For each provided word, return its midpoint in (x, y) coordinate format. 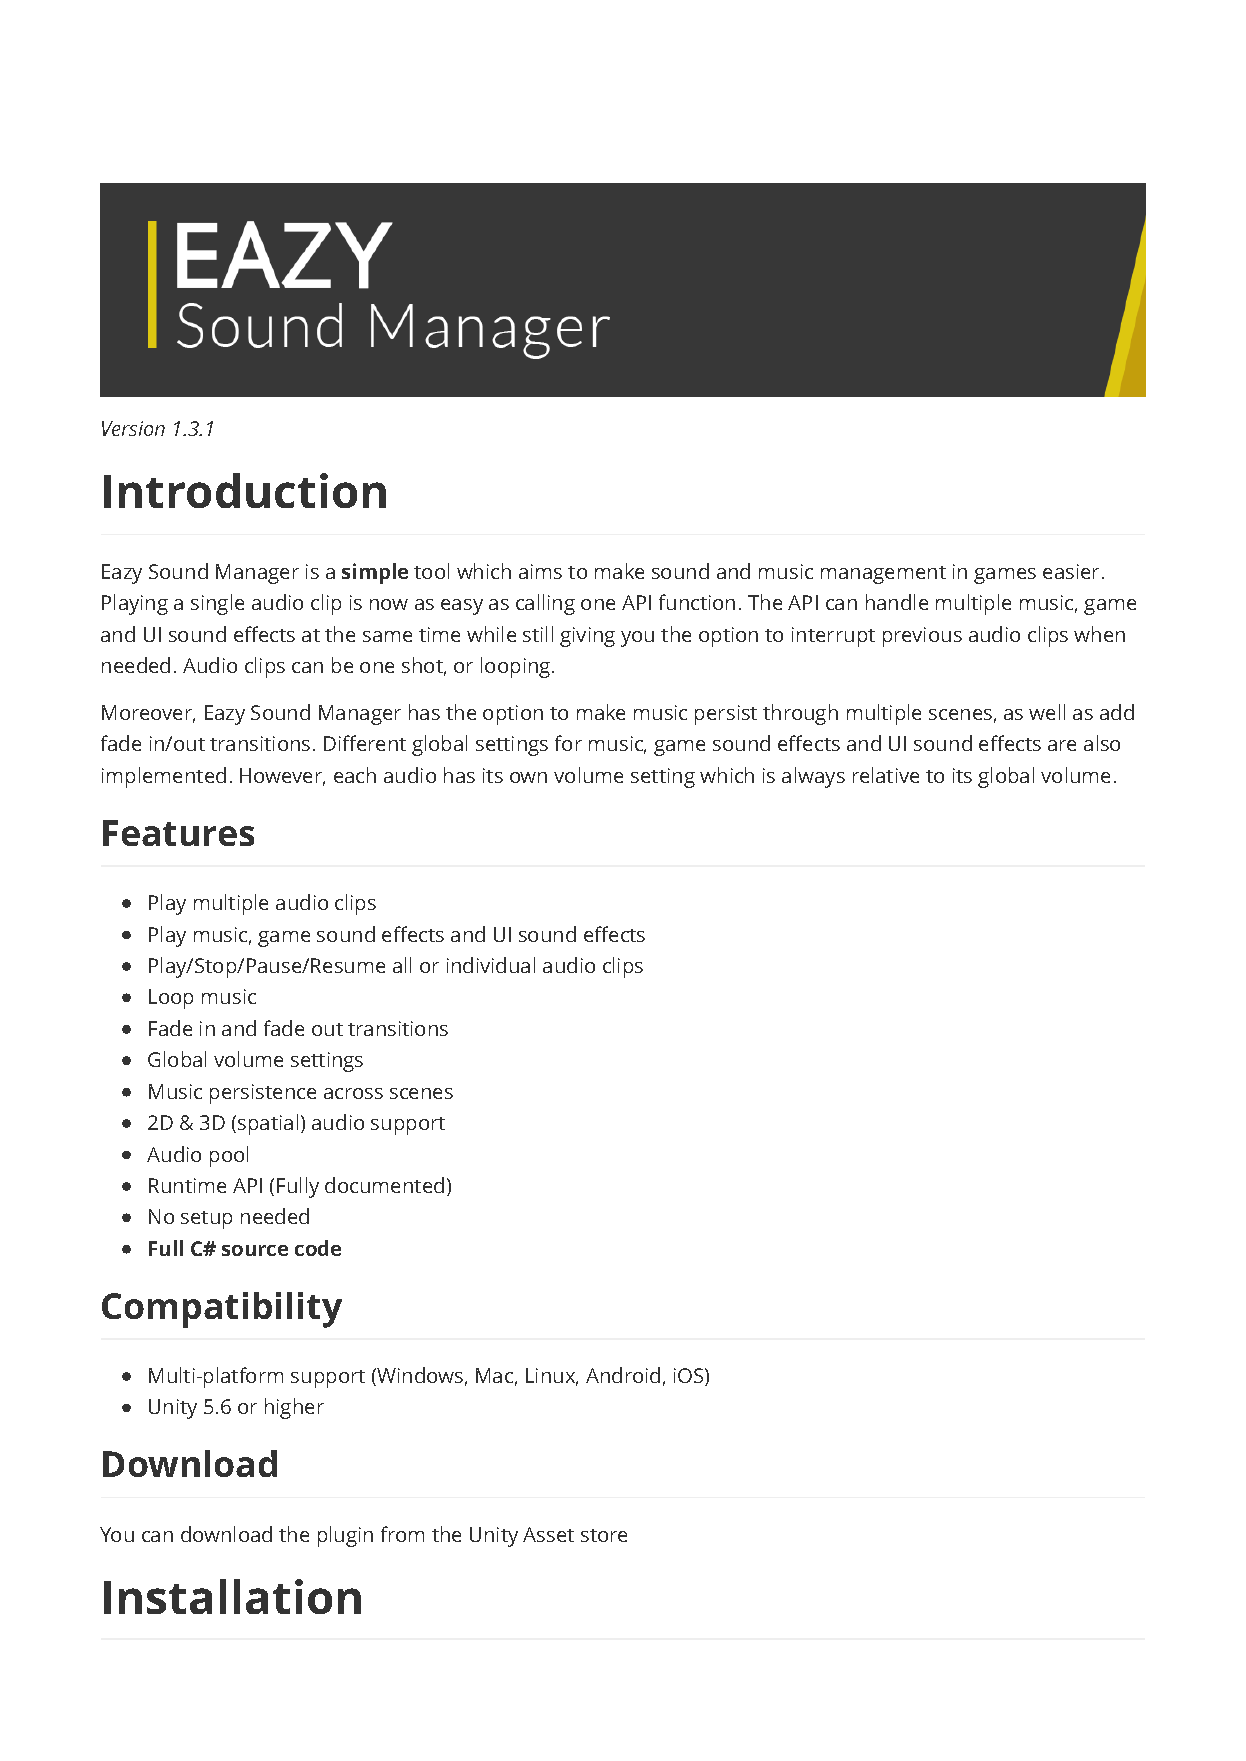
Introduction (245, 490)
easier (1071, 571)
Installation (232, 1596)
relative (886, 775)
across (353, 1093)
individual (491, 965)
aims (540, 571)
